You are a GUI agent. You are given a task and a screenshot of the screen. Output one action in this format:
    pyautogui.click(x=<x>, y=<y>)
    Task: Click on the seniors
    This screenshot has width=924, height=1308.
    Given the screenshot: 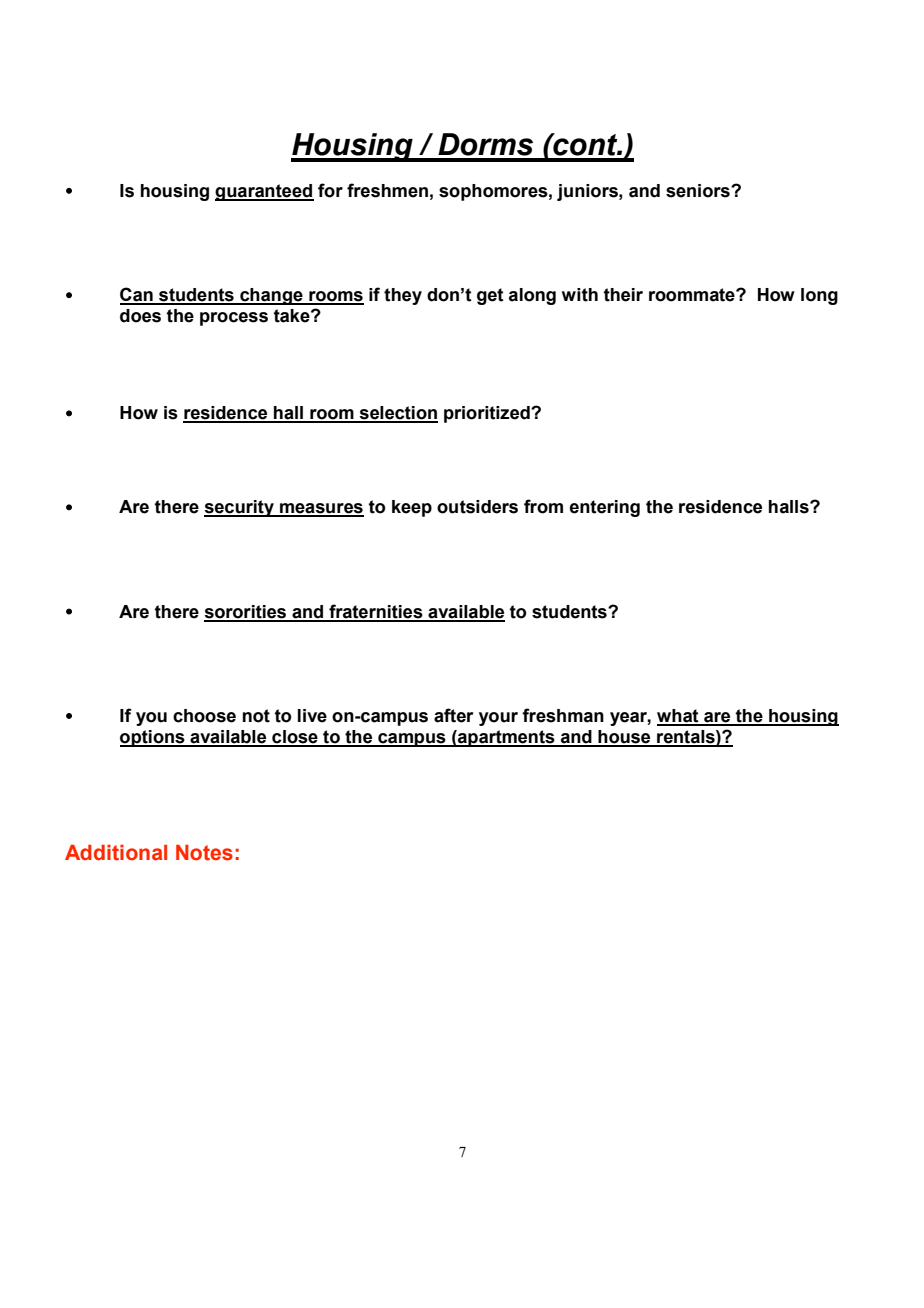 What is the action you would take?
    pyautogui.click(x=699, y=191)
